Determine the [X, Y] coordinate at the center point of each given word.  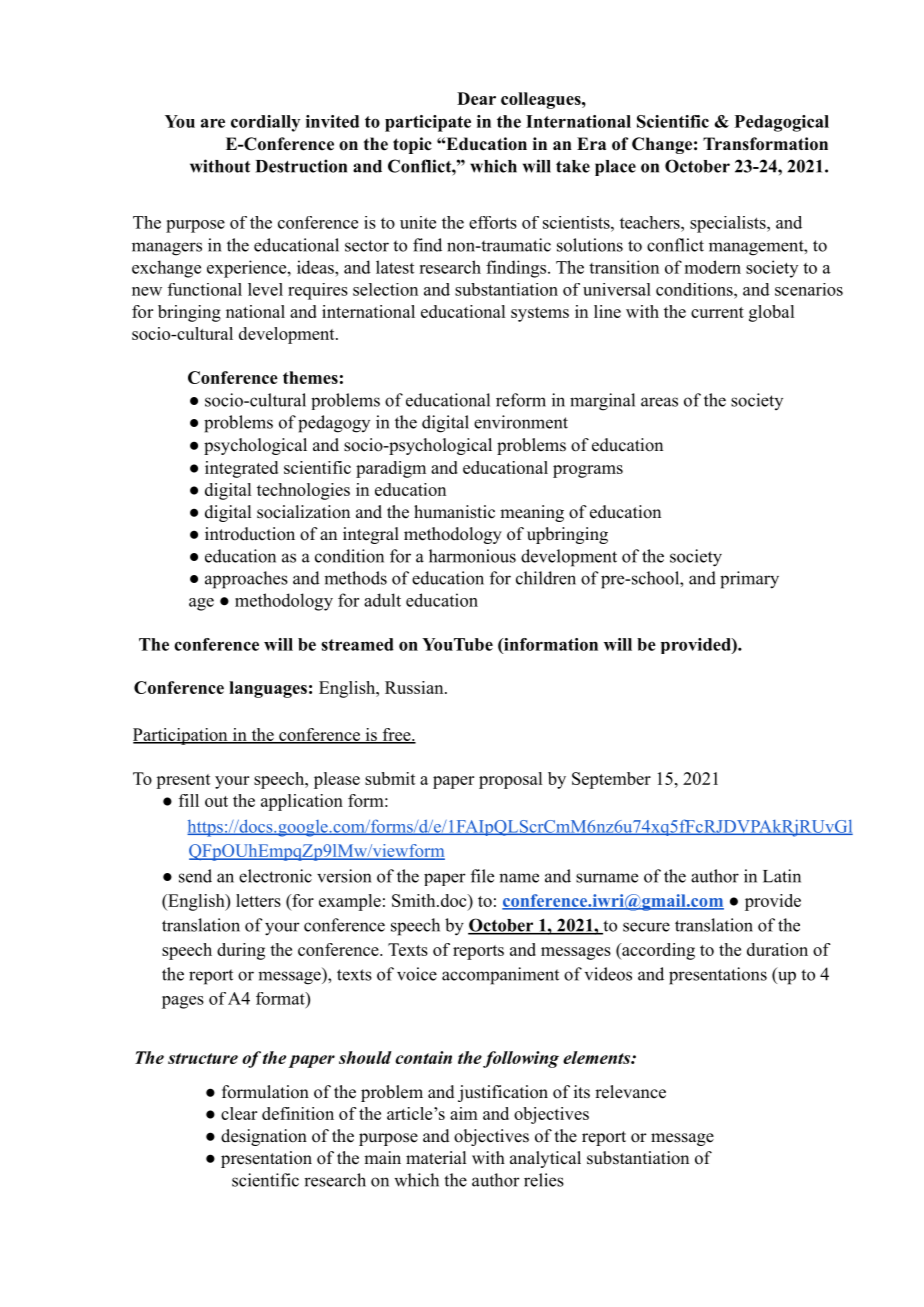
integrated [241, 469]
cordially [265, 123]
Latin [782, 876]
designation [264, 1137]
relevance [630, 1092]
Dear [476, 98]
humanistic [454, 512]
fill [189, 800]
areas [659, 402]
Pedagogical [782, 123]
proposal [510, 780]
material [436, 1158]
